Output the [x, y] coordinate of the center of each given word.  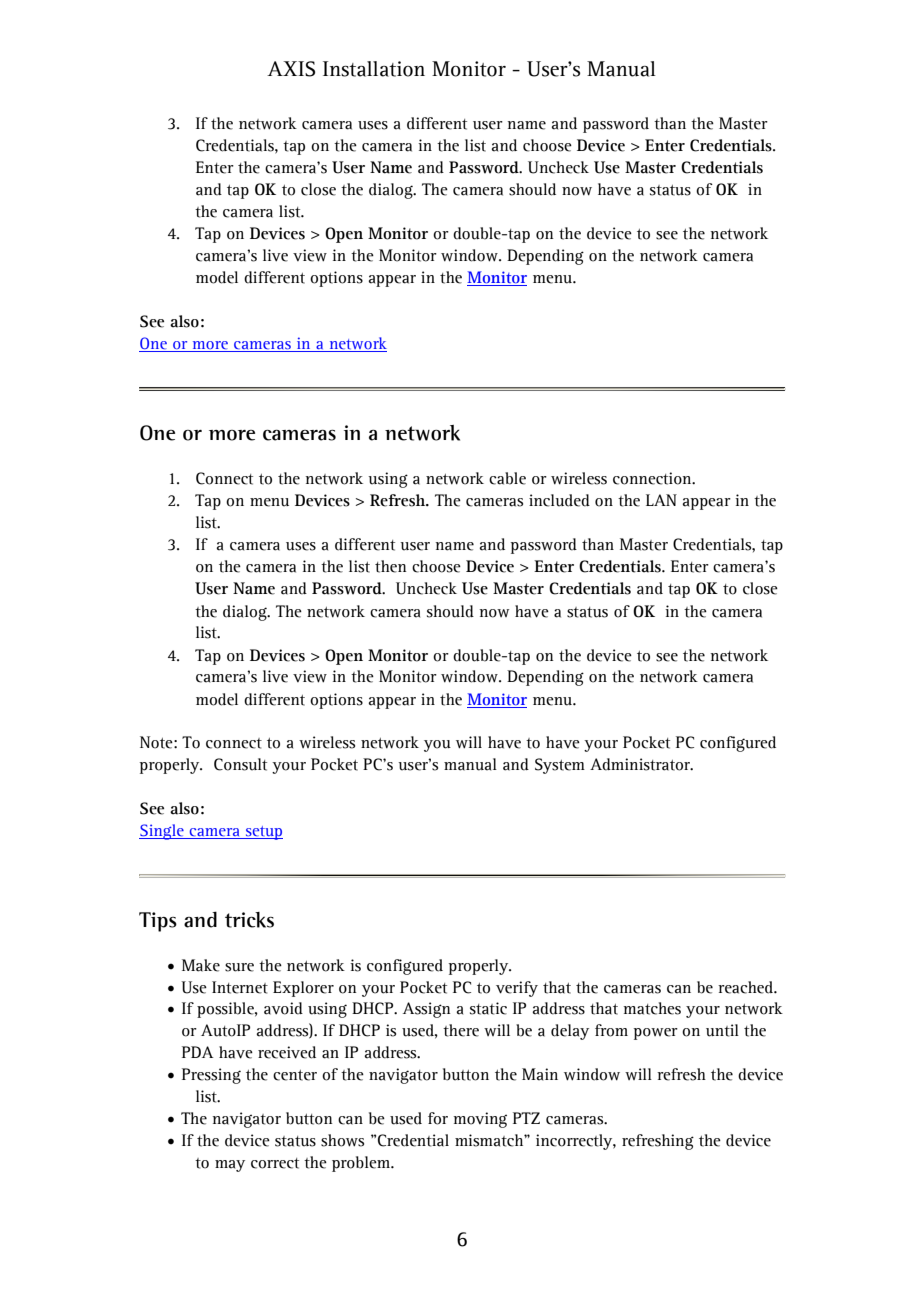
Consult [240, 764]
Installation [374, 69]
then [391, 566]
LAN [661, 500]
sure [239, 967]
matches [652, 1008]
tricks [249, 920]
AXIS [291, 69]
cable [507, 478]
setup [263, 833]
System [560, 766]
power [656, 1034]
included [559, 500]
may [230, 1166]
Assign [427, 1010]
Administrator [641, 764]
